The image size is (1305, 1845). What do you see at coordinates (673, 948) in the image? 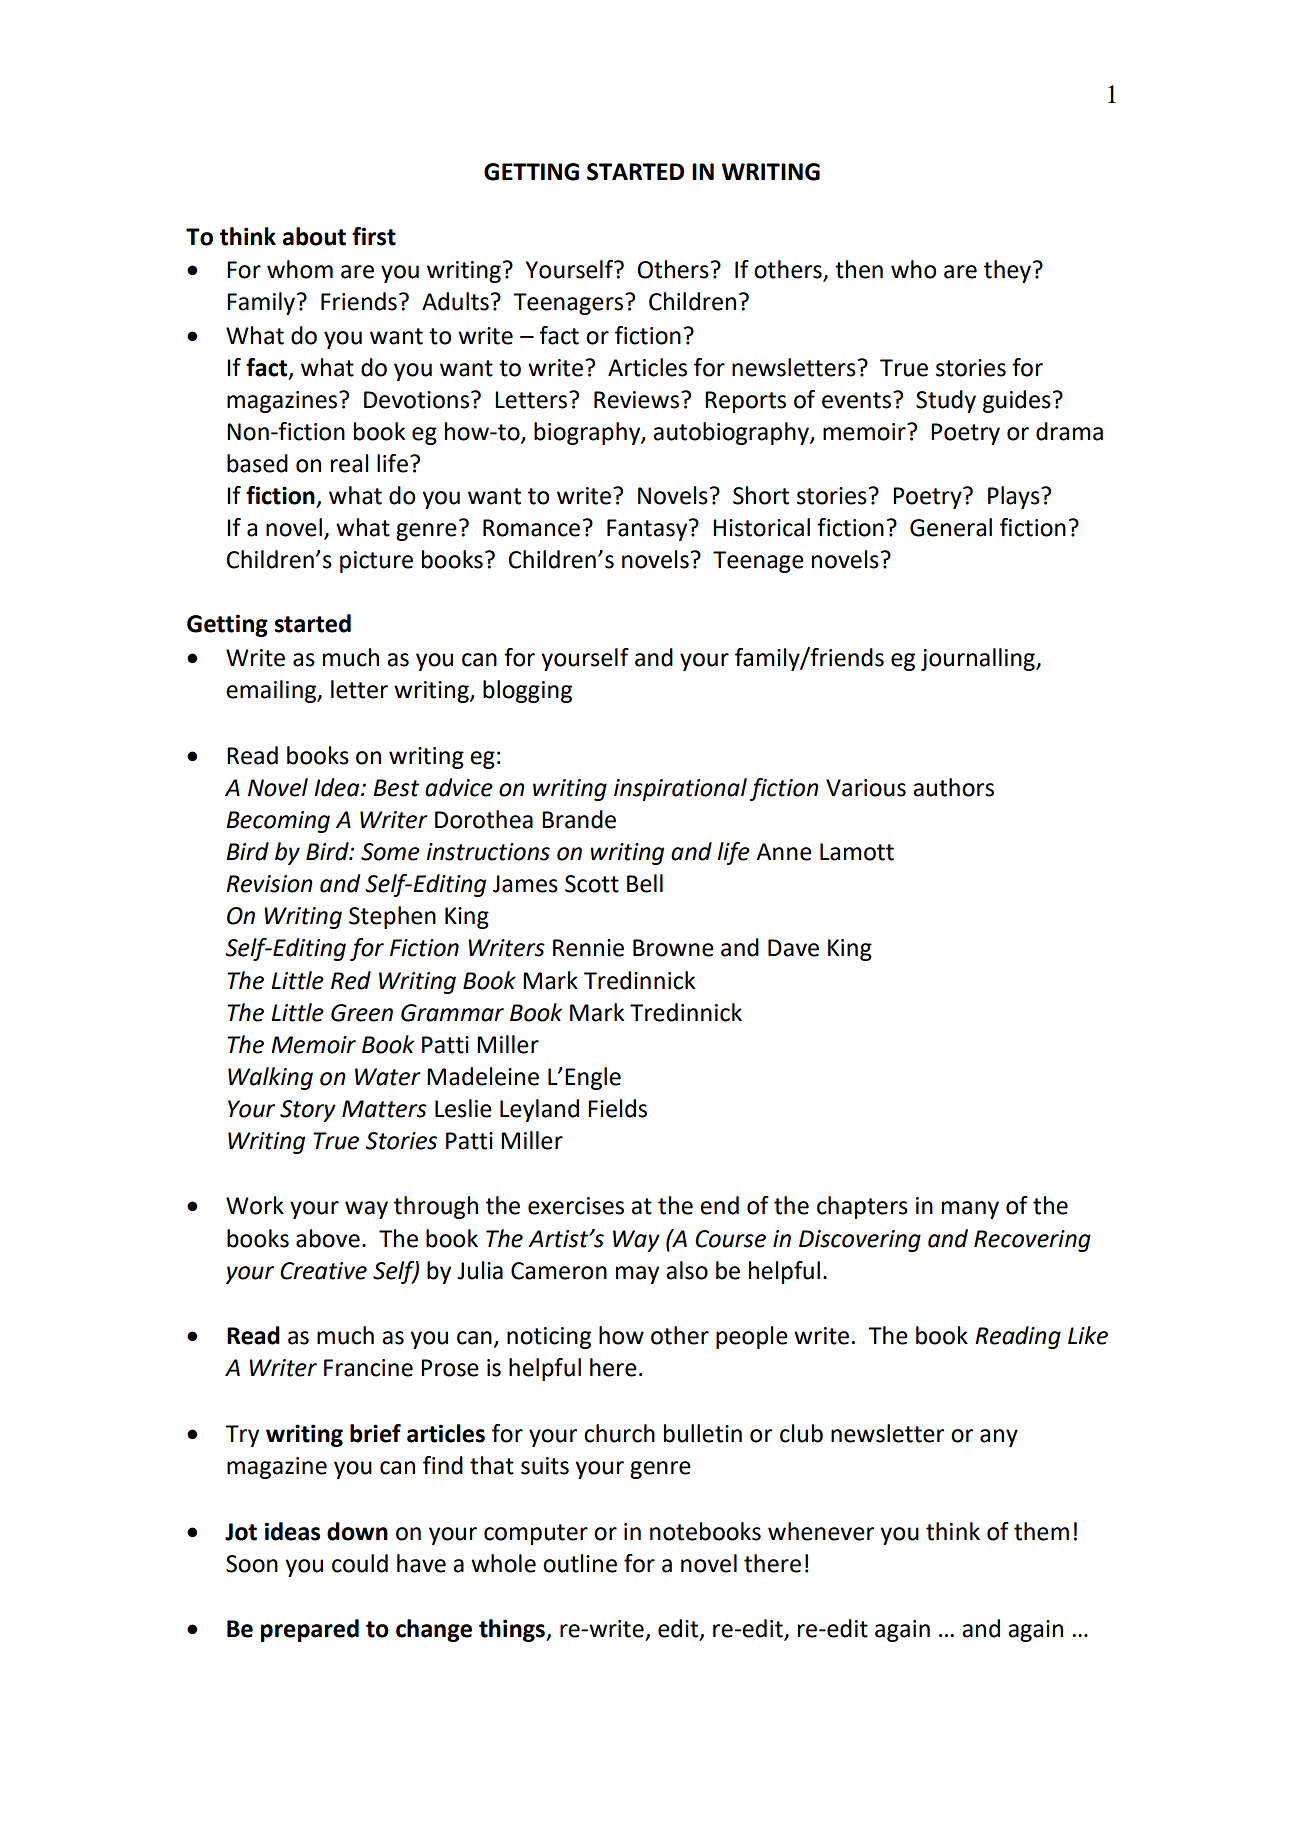
I see `Browne` at bounding box center [673, 948].
